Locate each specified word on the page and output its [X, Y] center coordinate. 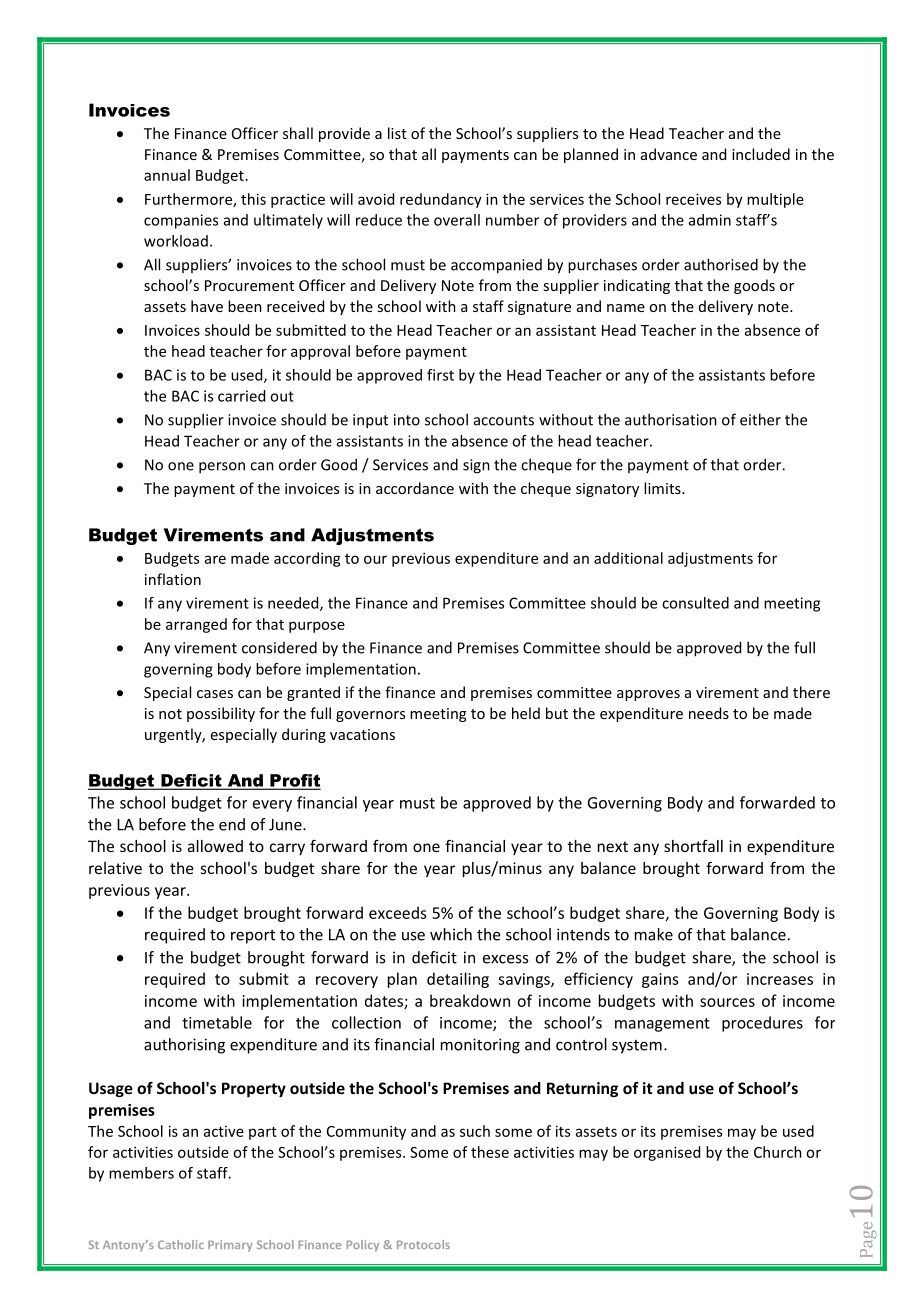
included [761, 154]
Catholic [181, 1244]
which [451, 934]
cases [215, 694]
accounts [504, 420]
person [222, 468]
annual [167, 175]
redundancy [441, 200]
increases [780, 979]
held [526, 713]
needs [709, 713]
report [253, 937]
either [760, 419]
